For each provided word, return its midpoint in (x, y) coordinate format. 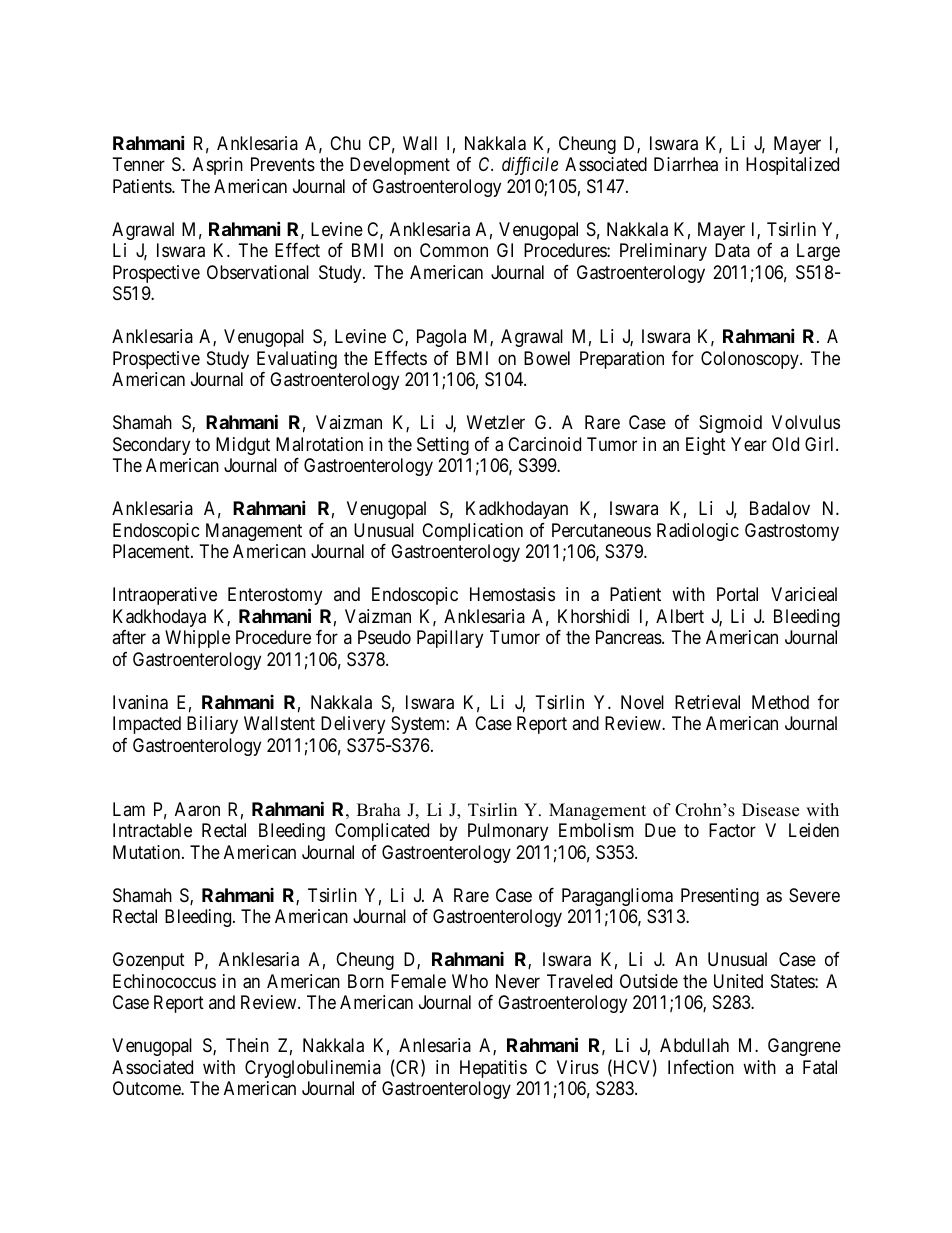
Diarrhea (686, 164)
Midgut (243, 446)
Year (749, 444)
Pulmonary (508, 832)
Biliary (212, 725)
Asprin (218, 166)
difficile (530, 166)
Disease (770, 810)
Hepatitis (493, 1069)
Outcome (147, 1088)
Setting (443, 446)
